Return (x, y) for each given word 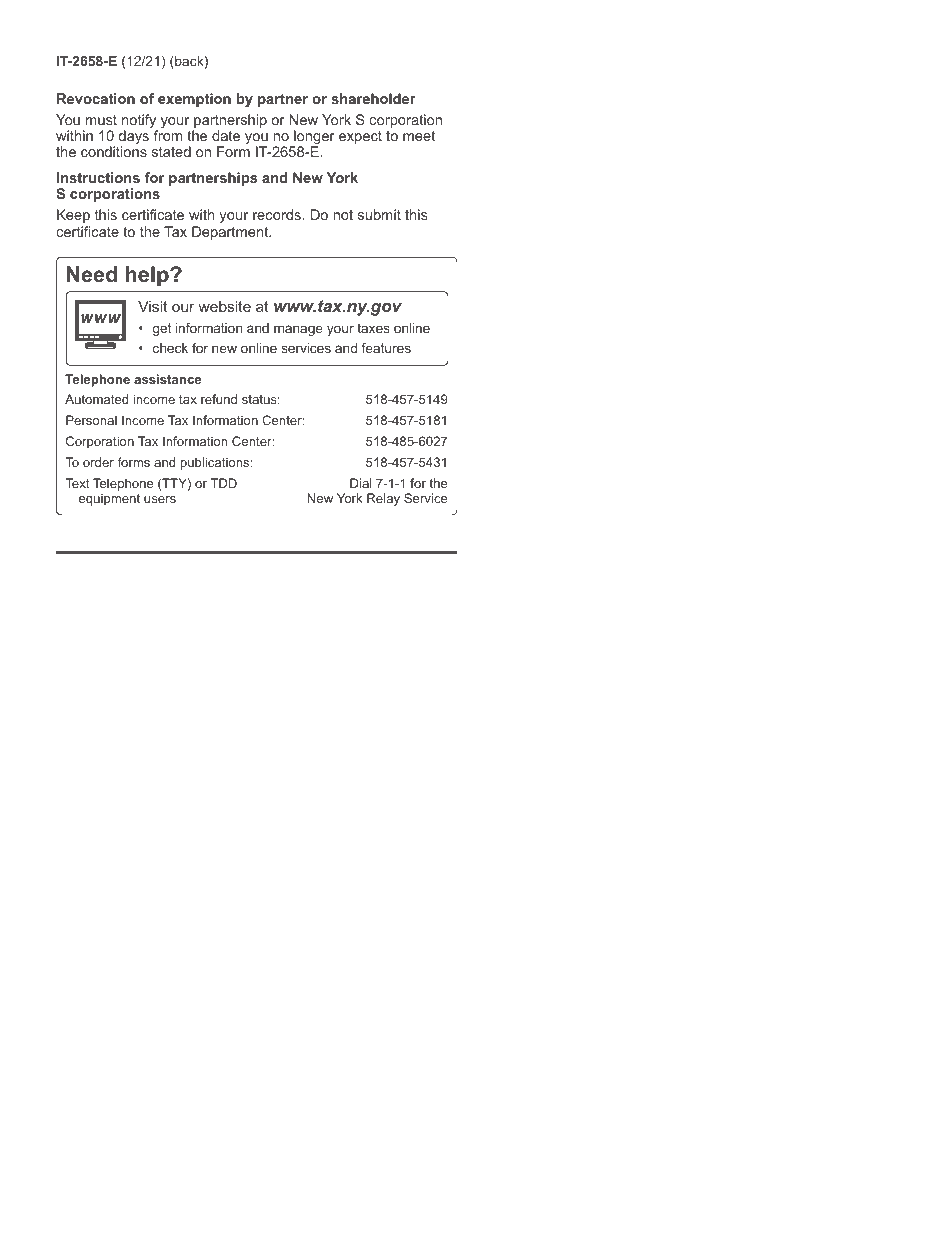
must (101, 120)
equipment (109, 499)
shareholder (373, 98)
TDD (223, 483)
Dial (361, 483)
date (226, 135)
